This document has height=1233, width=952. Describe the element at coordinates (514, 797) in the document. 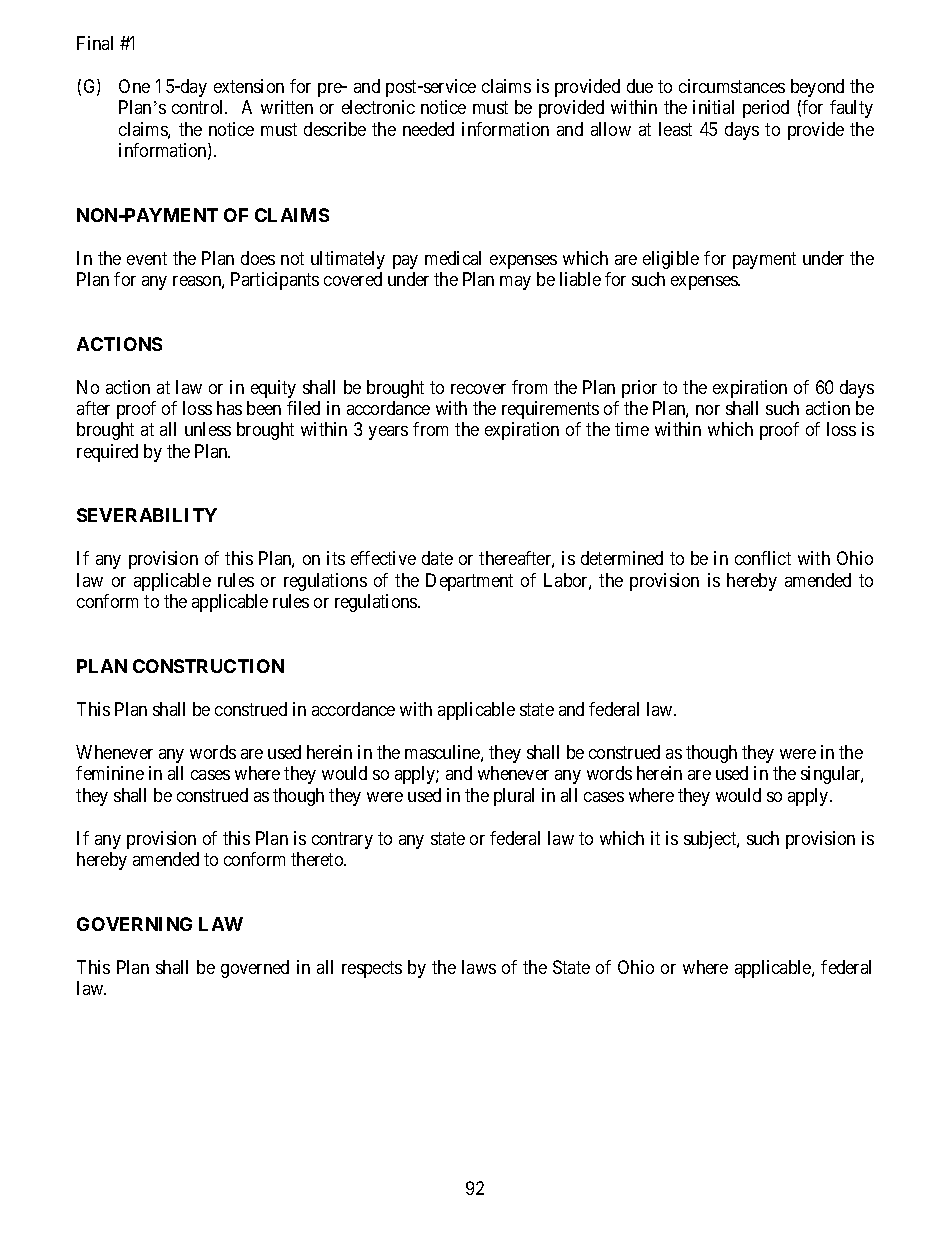

I see `plural` at that location.
